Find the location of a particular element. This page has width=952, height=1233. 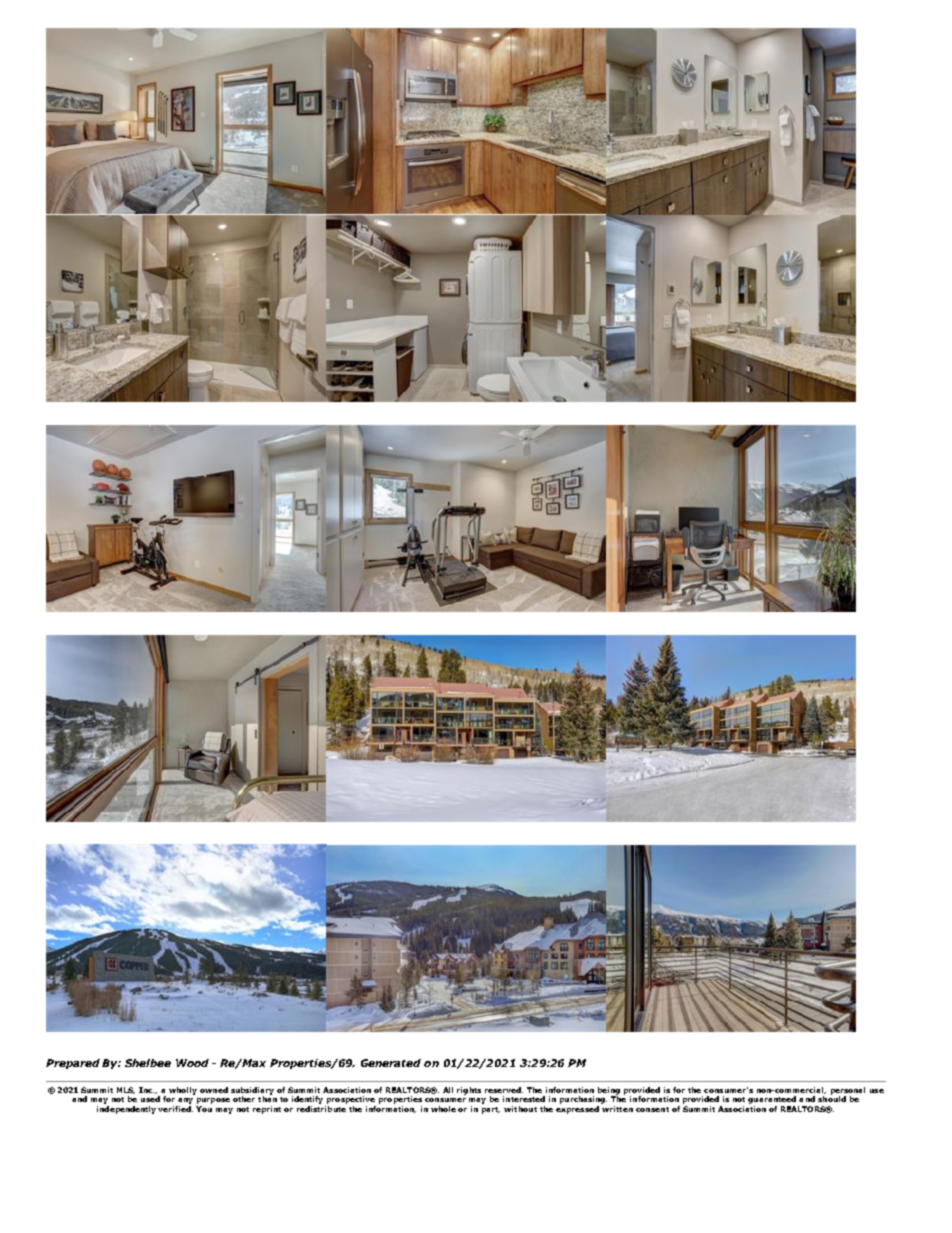

whole is located at coordinates (443, 1109).
